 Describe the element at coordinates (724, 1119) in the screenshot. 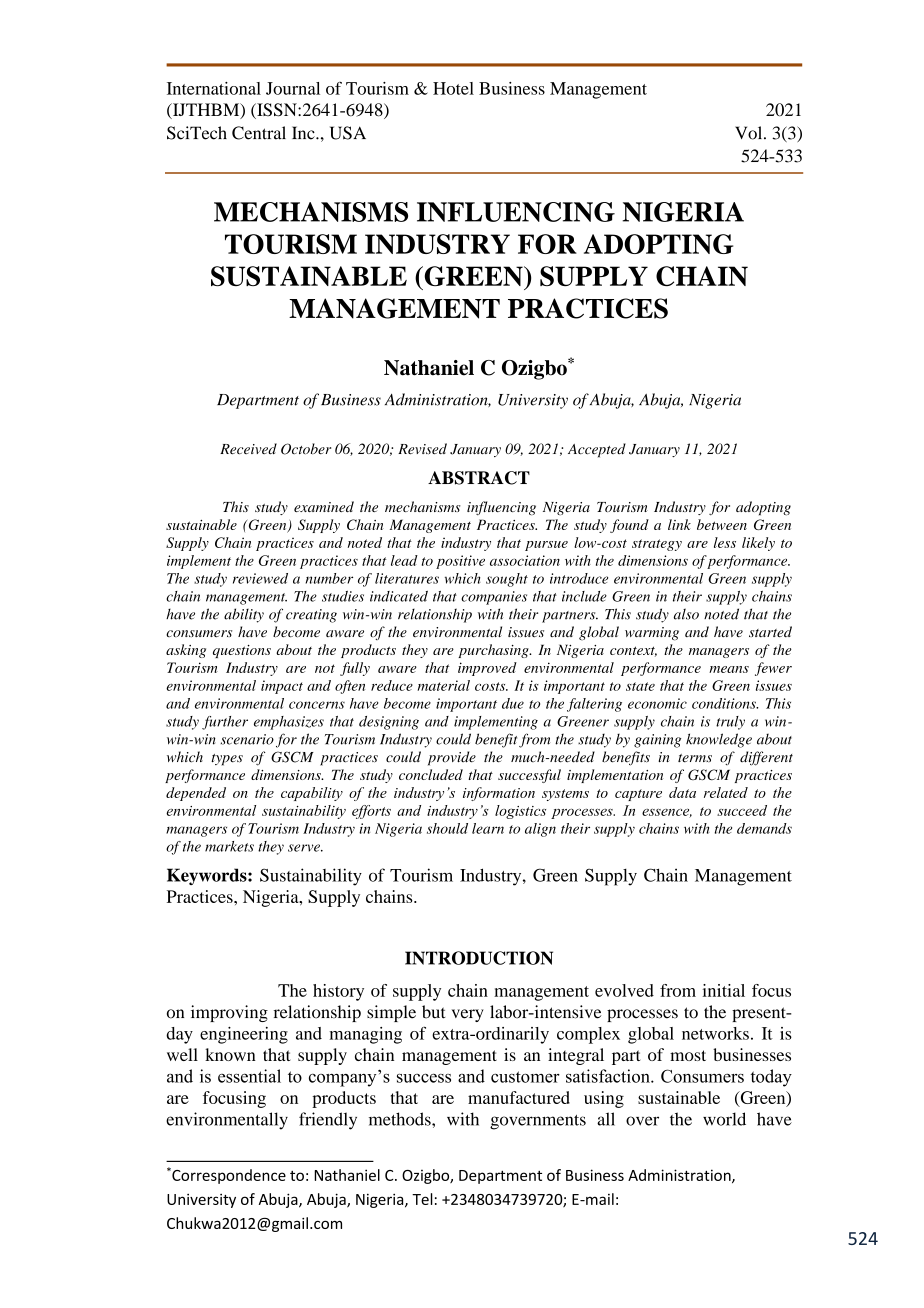

I see `world` at that location.
